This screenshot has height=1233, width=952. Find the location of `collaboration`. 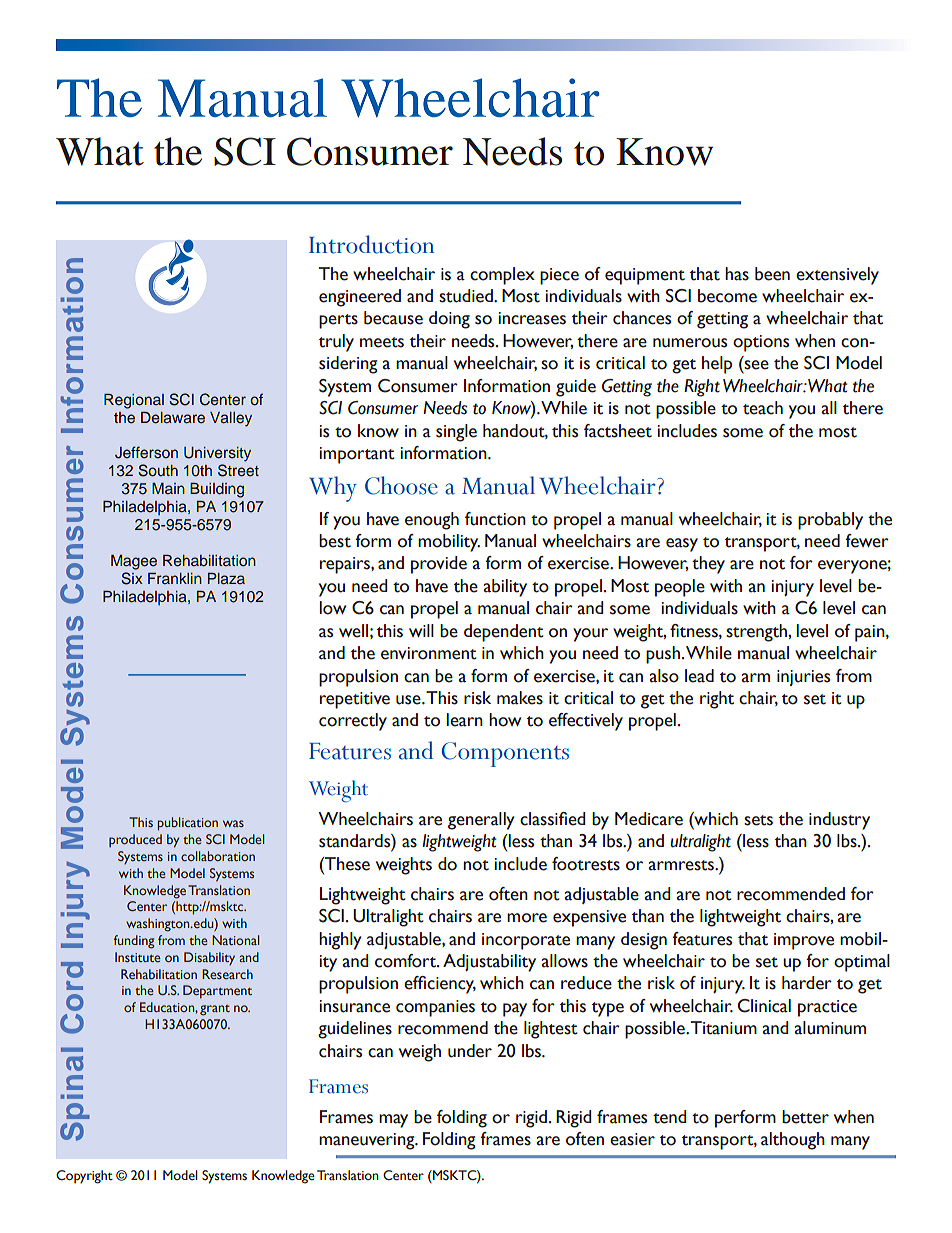

collaboration is located at coordinates (218, 856).
